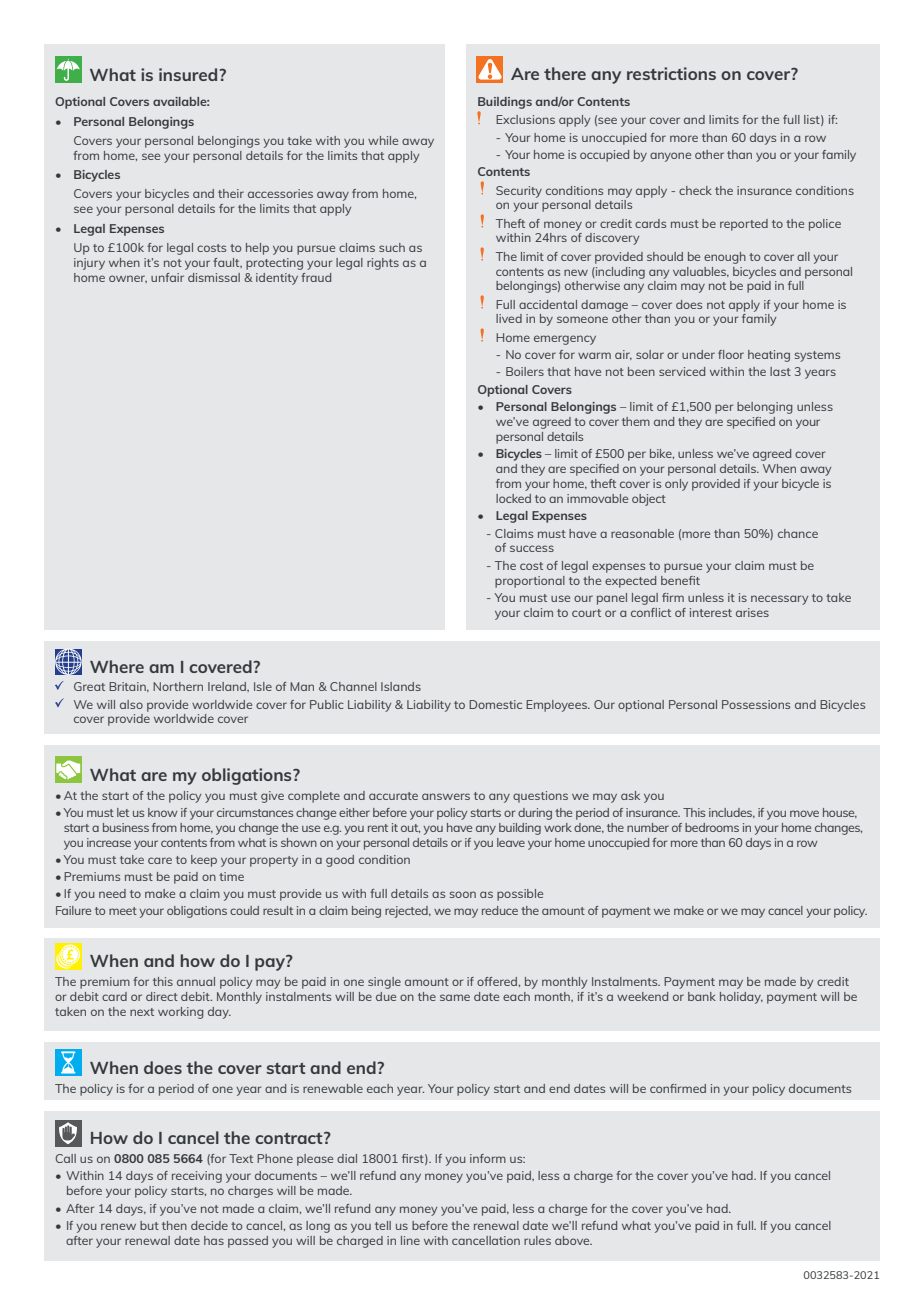 The image size is (924, 1308). What do you see at coordinates (676, 485) in the screenshot?
I see `only` at bounding box center [676, 485].
